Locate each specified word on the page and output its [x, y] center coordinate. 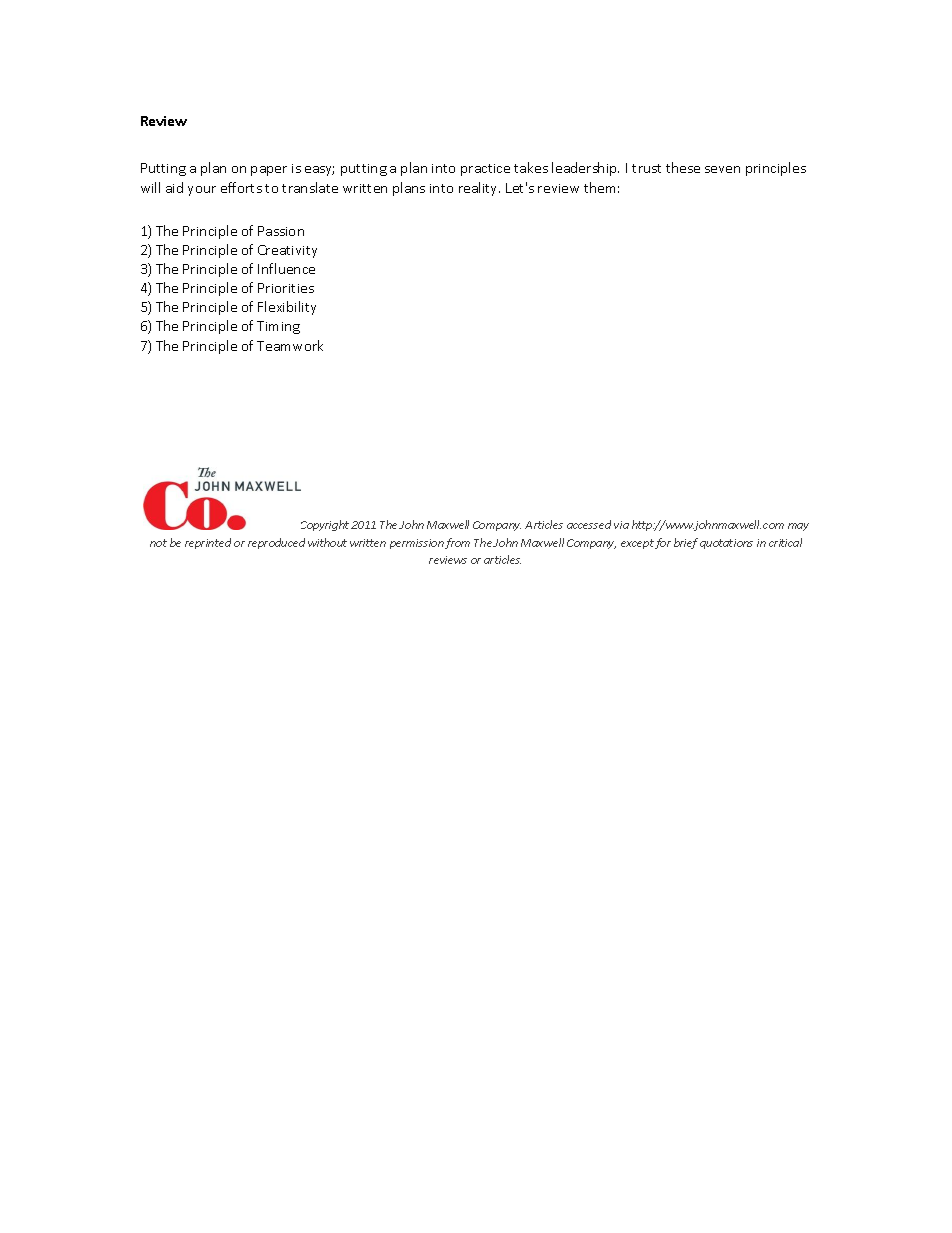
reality [479, 189]
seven [722, 169]
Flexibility [287, 308]
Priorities [286, 288]
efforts [241, 187]
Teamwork [290, 345]
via [621, 525]
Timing [278, 327]
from [457, 543]
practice [485, 170]
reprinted [208, 543]
